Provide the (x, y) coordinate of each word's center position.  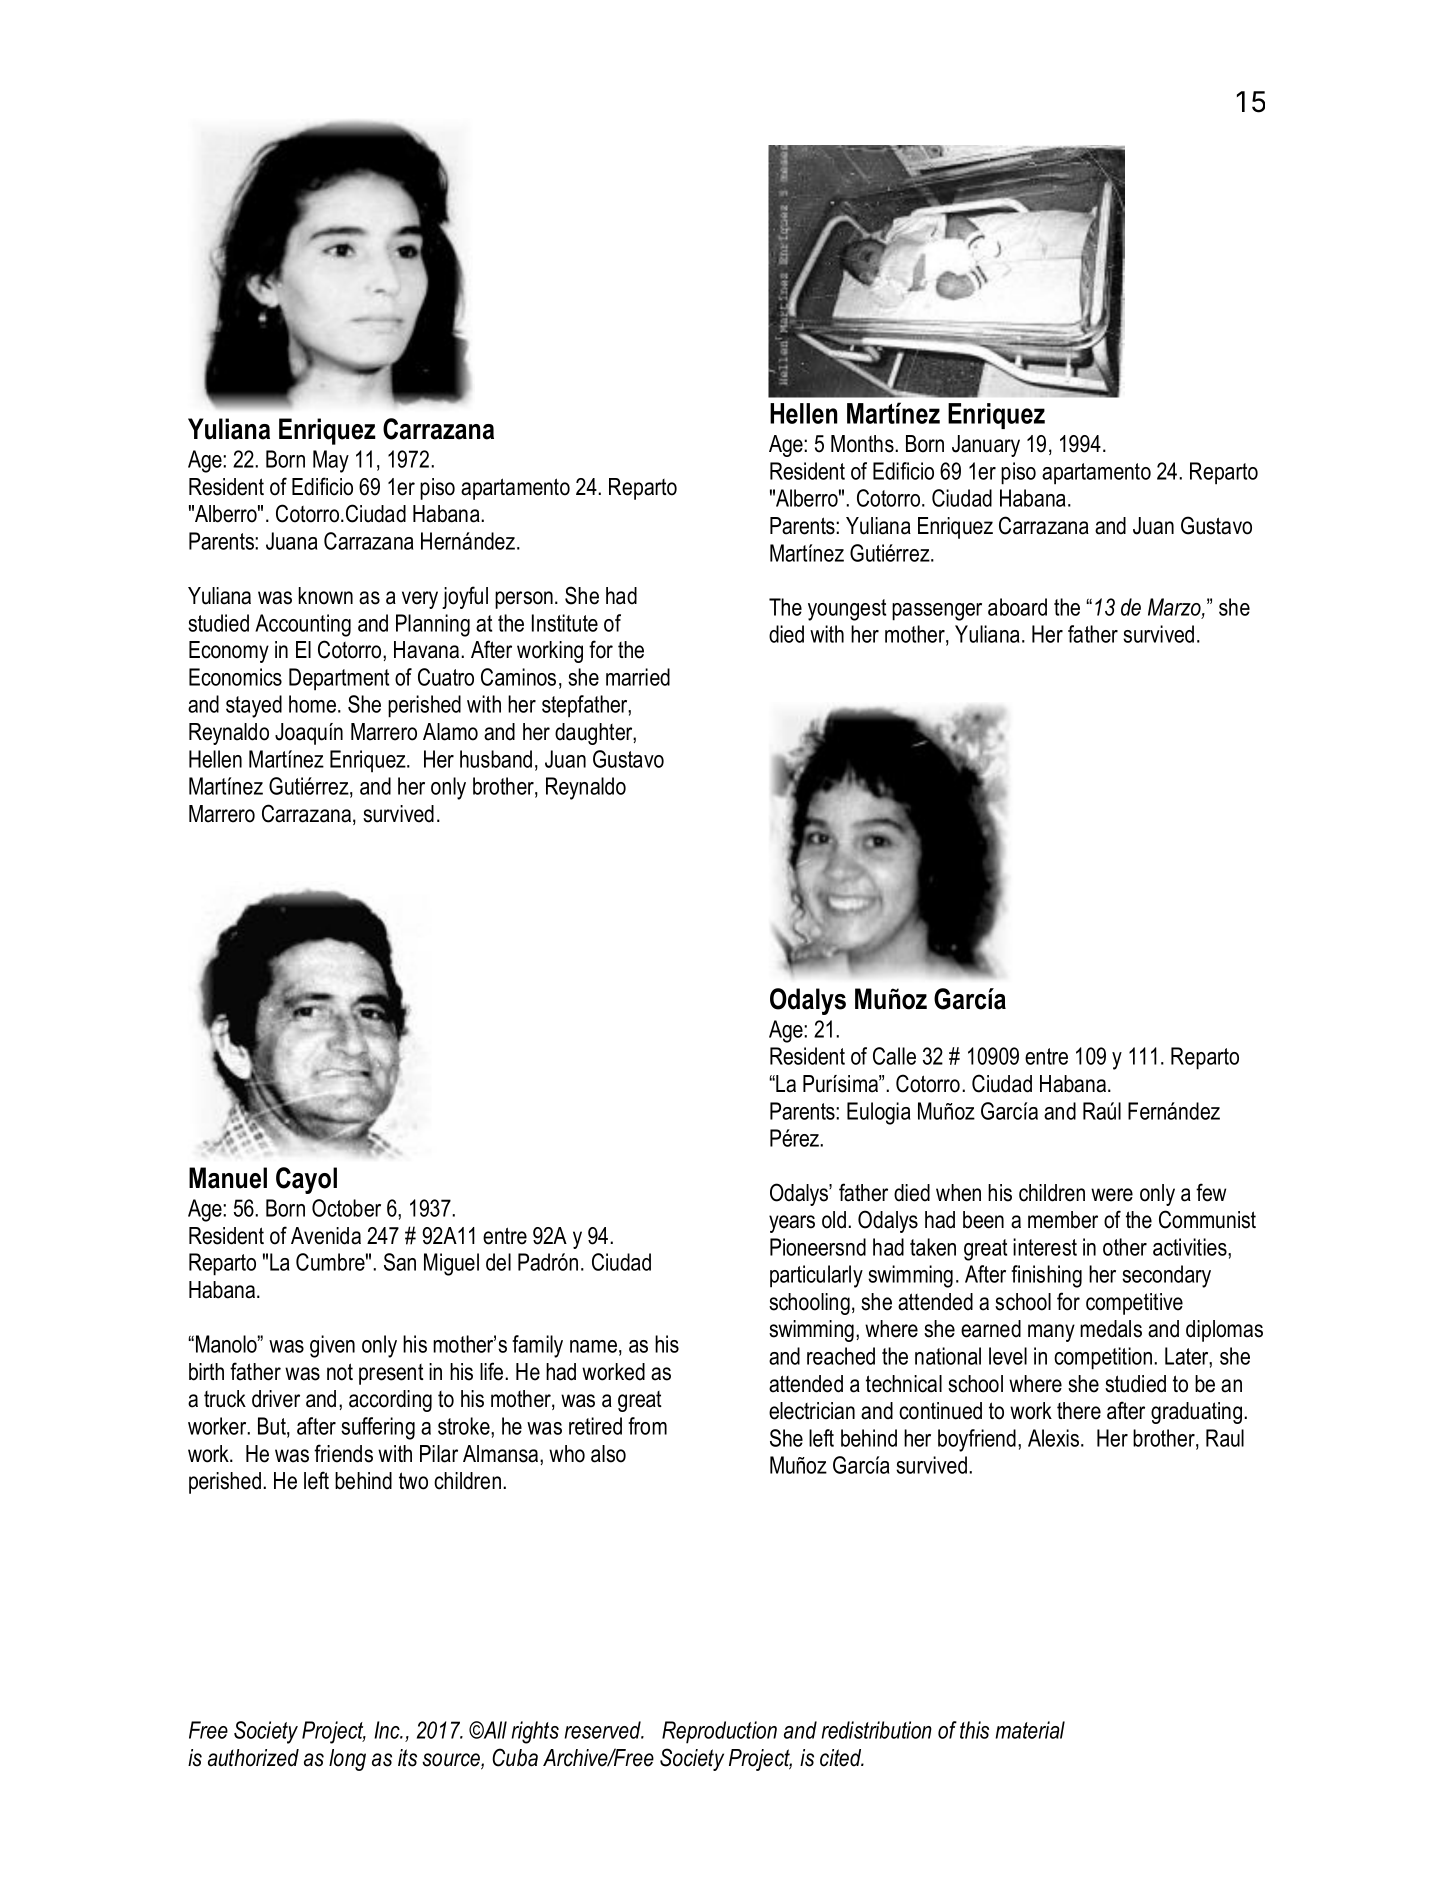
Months (863, 444)
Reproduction (719, 1732)
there (1079, 1411)
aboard (1017, 607)
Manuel (228, 1178)
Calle (894, 1056)
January (986, 446)
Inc (388, 1730)
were (1112, 1195)
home (314, 704)
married (638, 677)
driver (276, 1399)
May (331, 461)
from (647, 1426)
